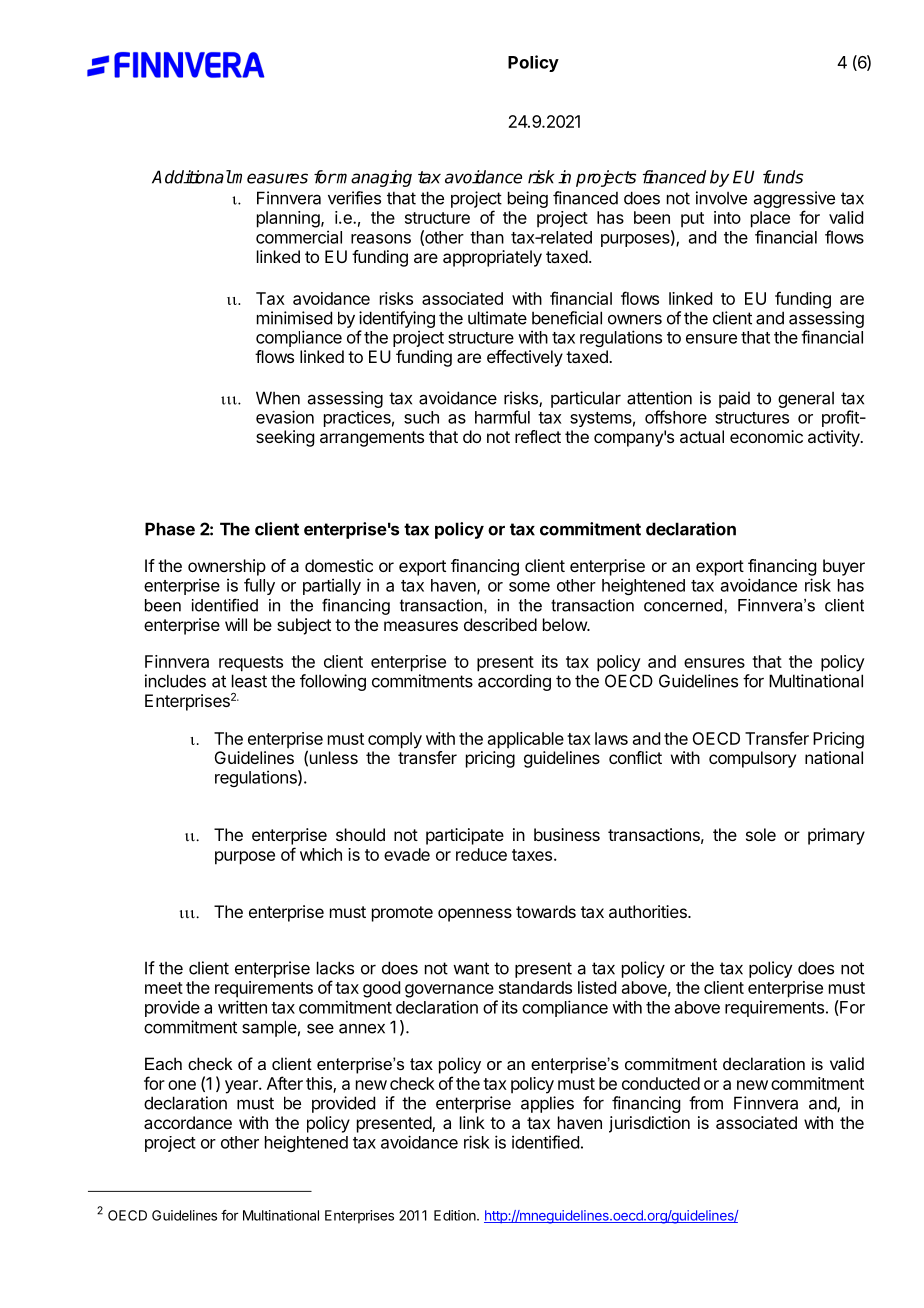  What do you see at coordinates (844, 567) in the screenshot?
I see `buyer` at bounding box center [844, 567].
